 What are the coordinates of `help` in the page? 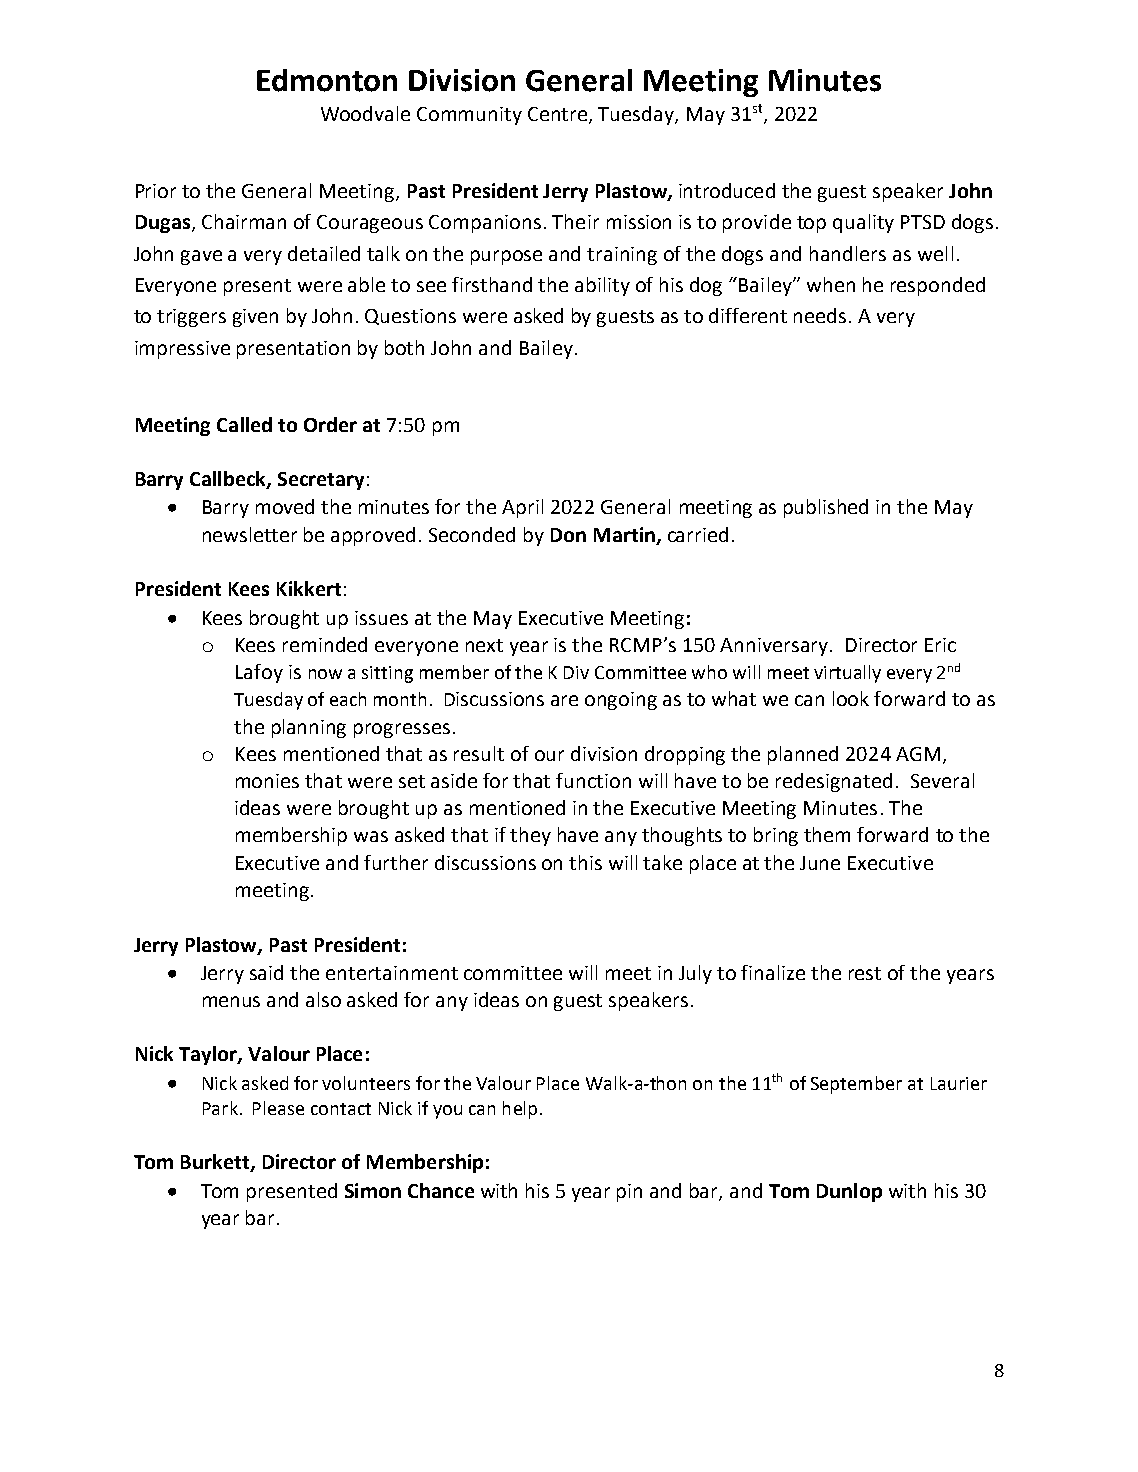 It's located at (520, 1110).
